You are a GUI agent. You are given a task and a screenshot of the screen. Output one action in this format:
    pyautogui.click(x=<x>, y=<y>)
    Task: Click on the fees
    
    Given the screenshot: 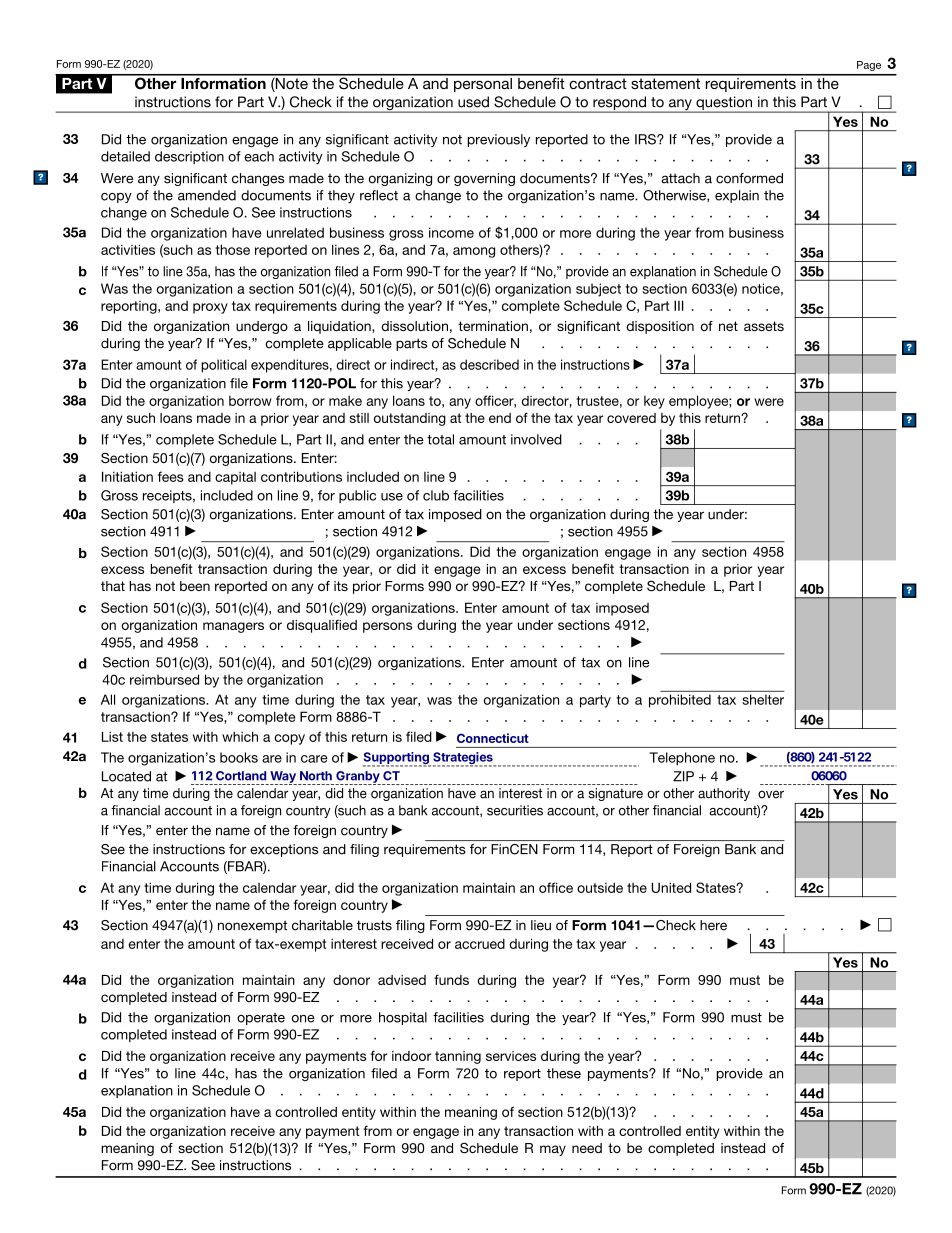 What is the action you would take?
    pyautogui.click(x=171, y=476)
